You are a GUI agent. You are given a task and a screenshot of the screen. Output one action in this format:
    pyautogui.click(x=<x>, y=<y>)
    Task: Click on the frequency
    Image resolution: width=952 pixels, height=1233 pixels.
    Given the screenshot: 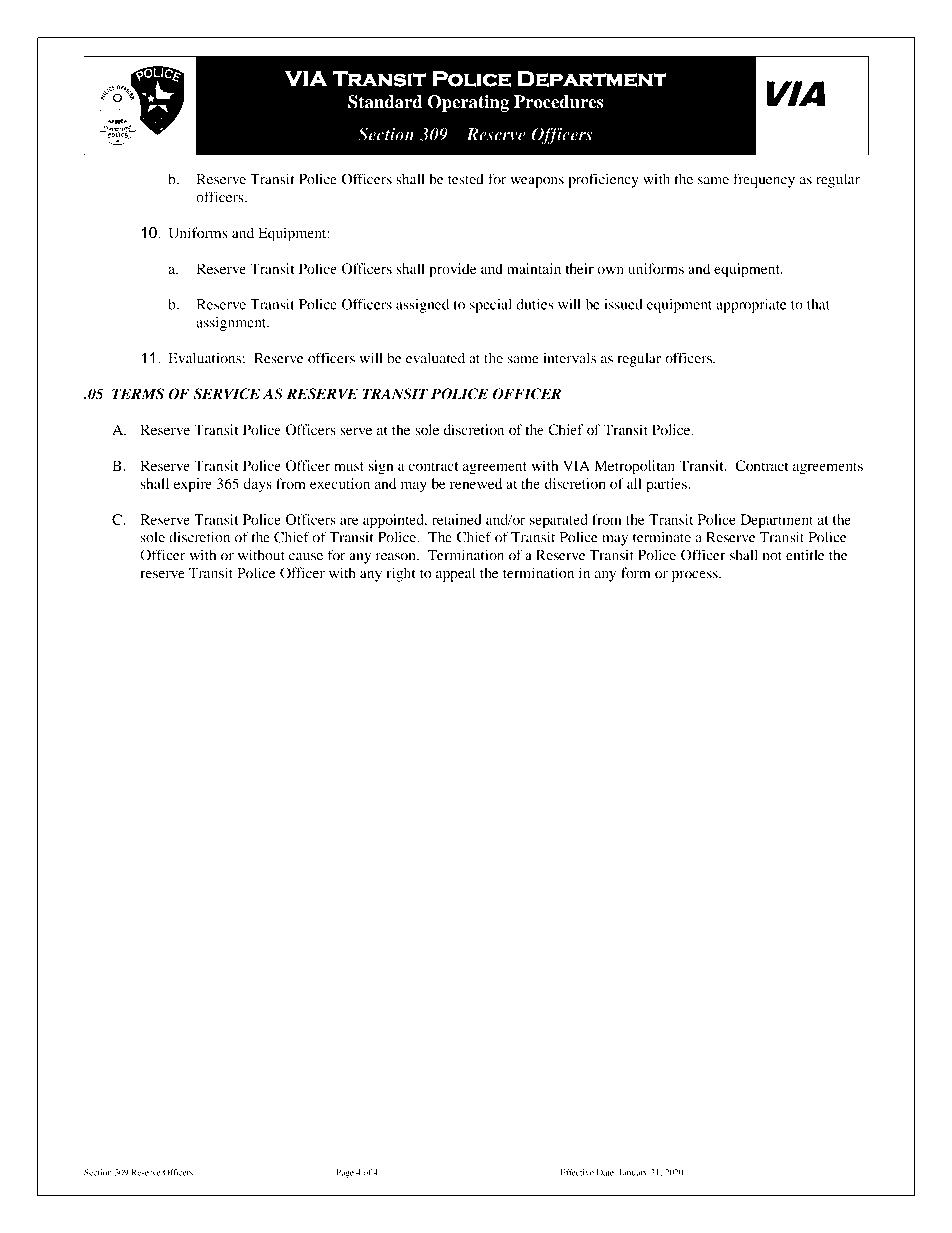 What is the action you would take?
    pyautogui.click(x=764, y=180)
